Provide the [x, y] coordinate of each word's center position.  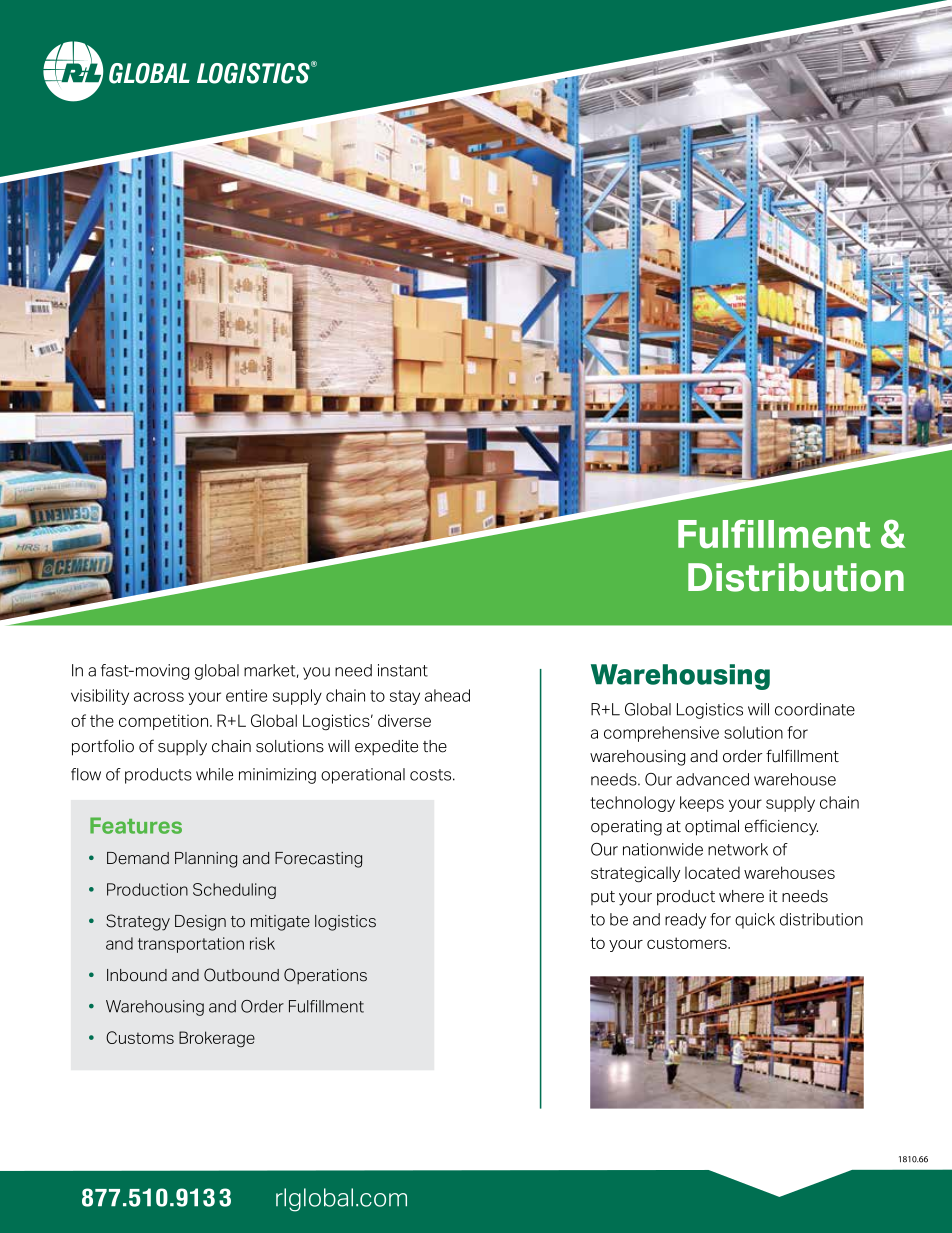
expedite [386, 748]
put [603, 898]
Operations [325, 976]
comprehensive [661, 734]
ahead [447, 695]
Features [136, 825]
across [159, 697]
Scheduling [234, 891]
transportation [191, 945]
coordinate [815, 709]
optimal [712, 828]
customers [688, 943]
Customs [140, 1037]
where [741, 896]
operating [626, 828]
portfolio [103, 747]
